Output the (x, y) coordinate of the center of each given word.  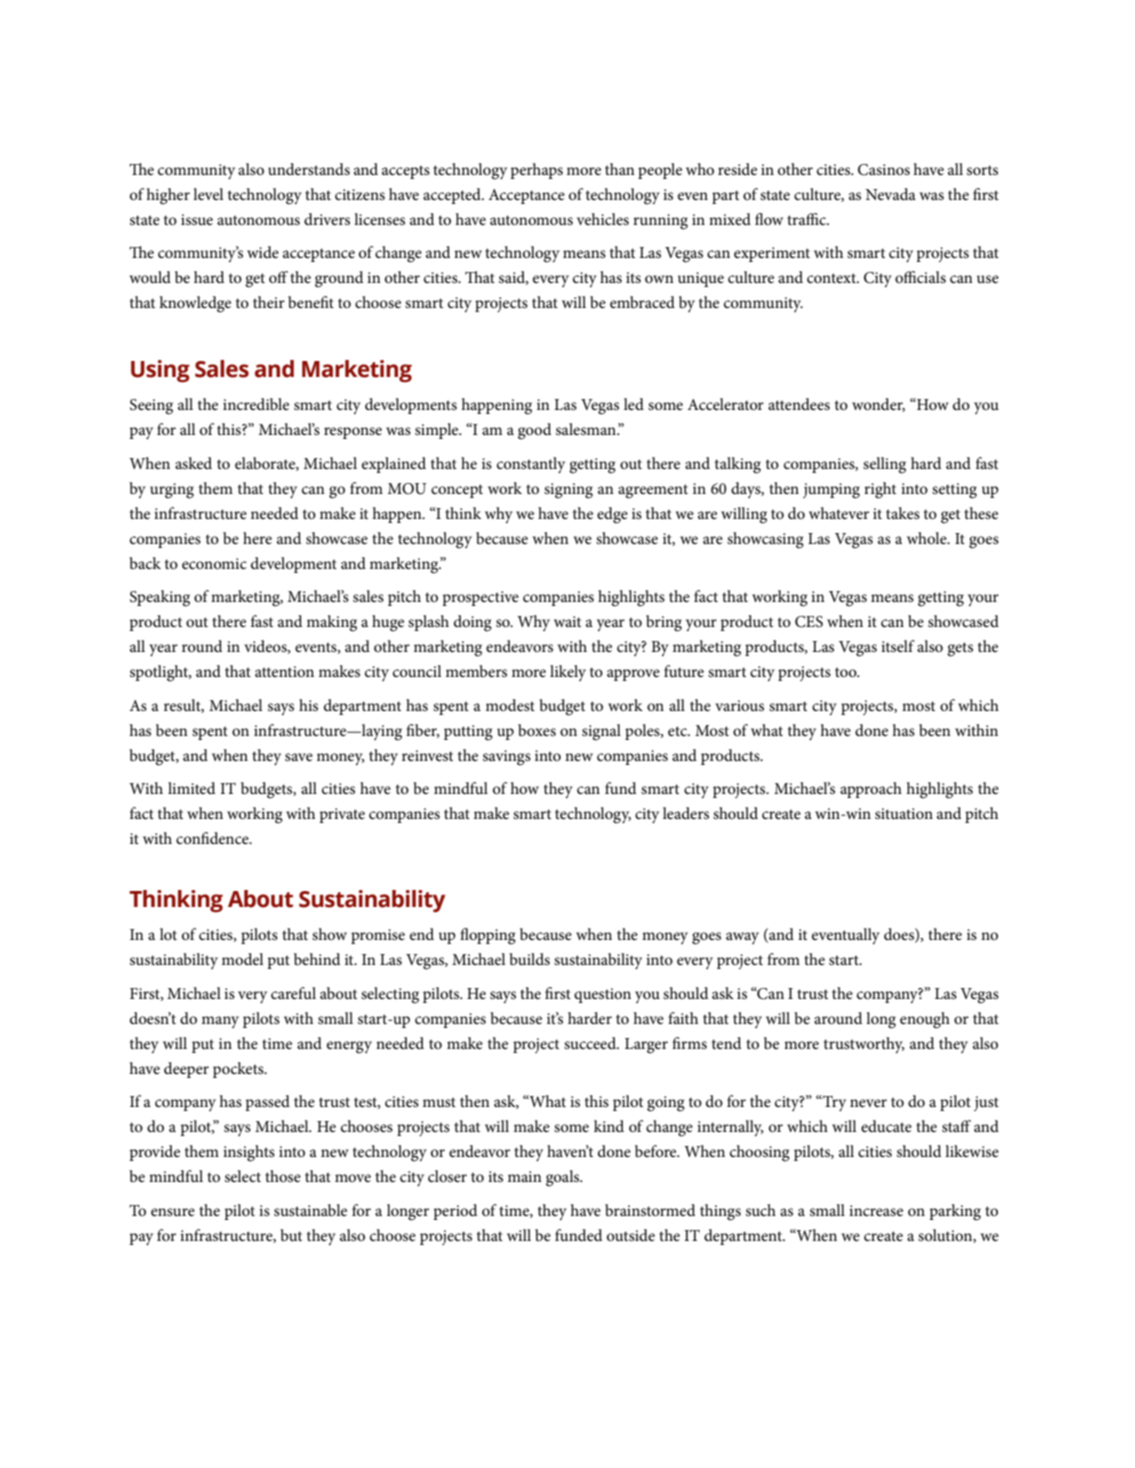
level (208, 194)
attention (284, 671)
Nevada (890, 194)
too (847, 672)
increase (876, 1210)
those (283, 1176)
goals (564, 1178)
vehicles (603, 219)
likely (568, 673)
